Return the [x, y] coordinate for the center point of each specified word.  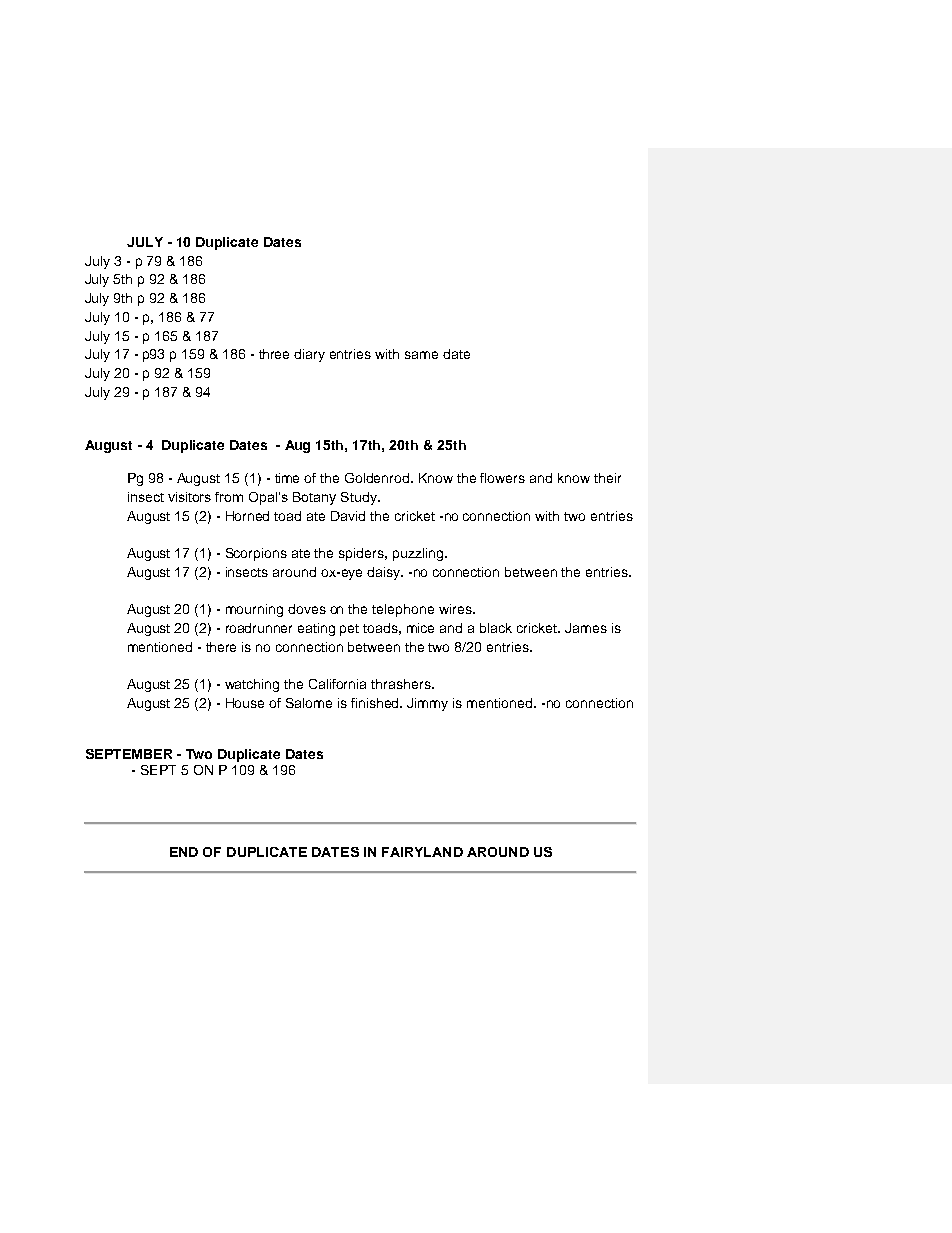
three [274, 354]
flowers [502, 478]
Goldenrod [378, 478]
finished [376, 703]
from [229, 497]
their [607, 478]
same [421, 355]
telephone [403, 610]
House [245, 703]
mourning [254, 610]
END [184, 852]
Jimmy [427, 704]
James [586, 628]
